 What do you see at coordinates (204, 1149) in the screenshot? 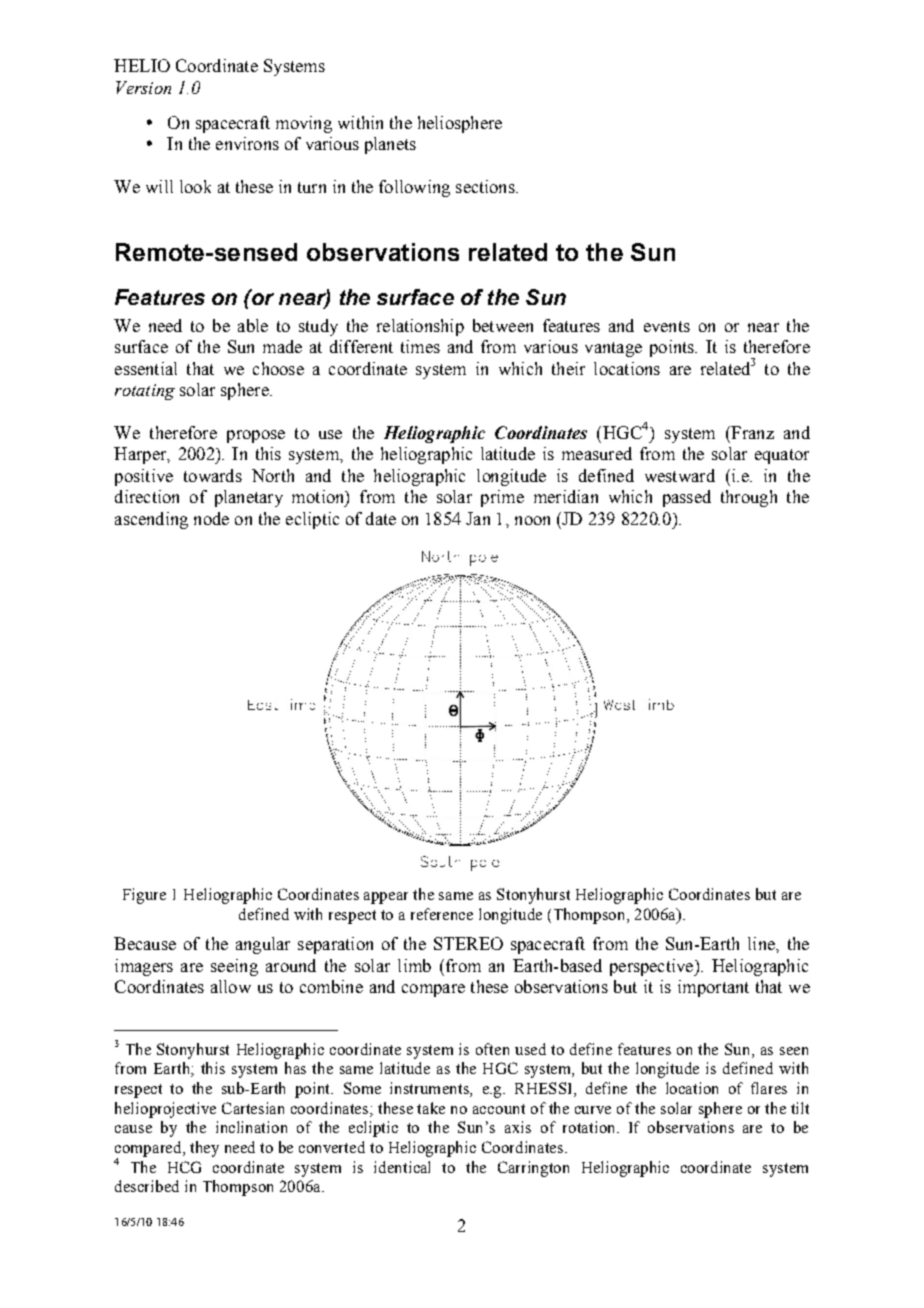
I see `they` at bounding box center [204, 1149].
